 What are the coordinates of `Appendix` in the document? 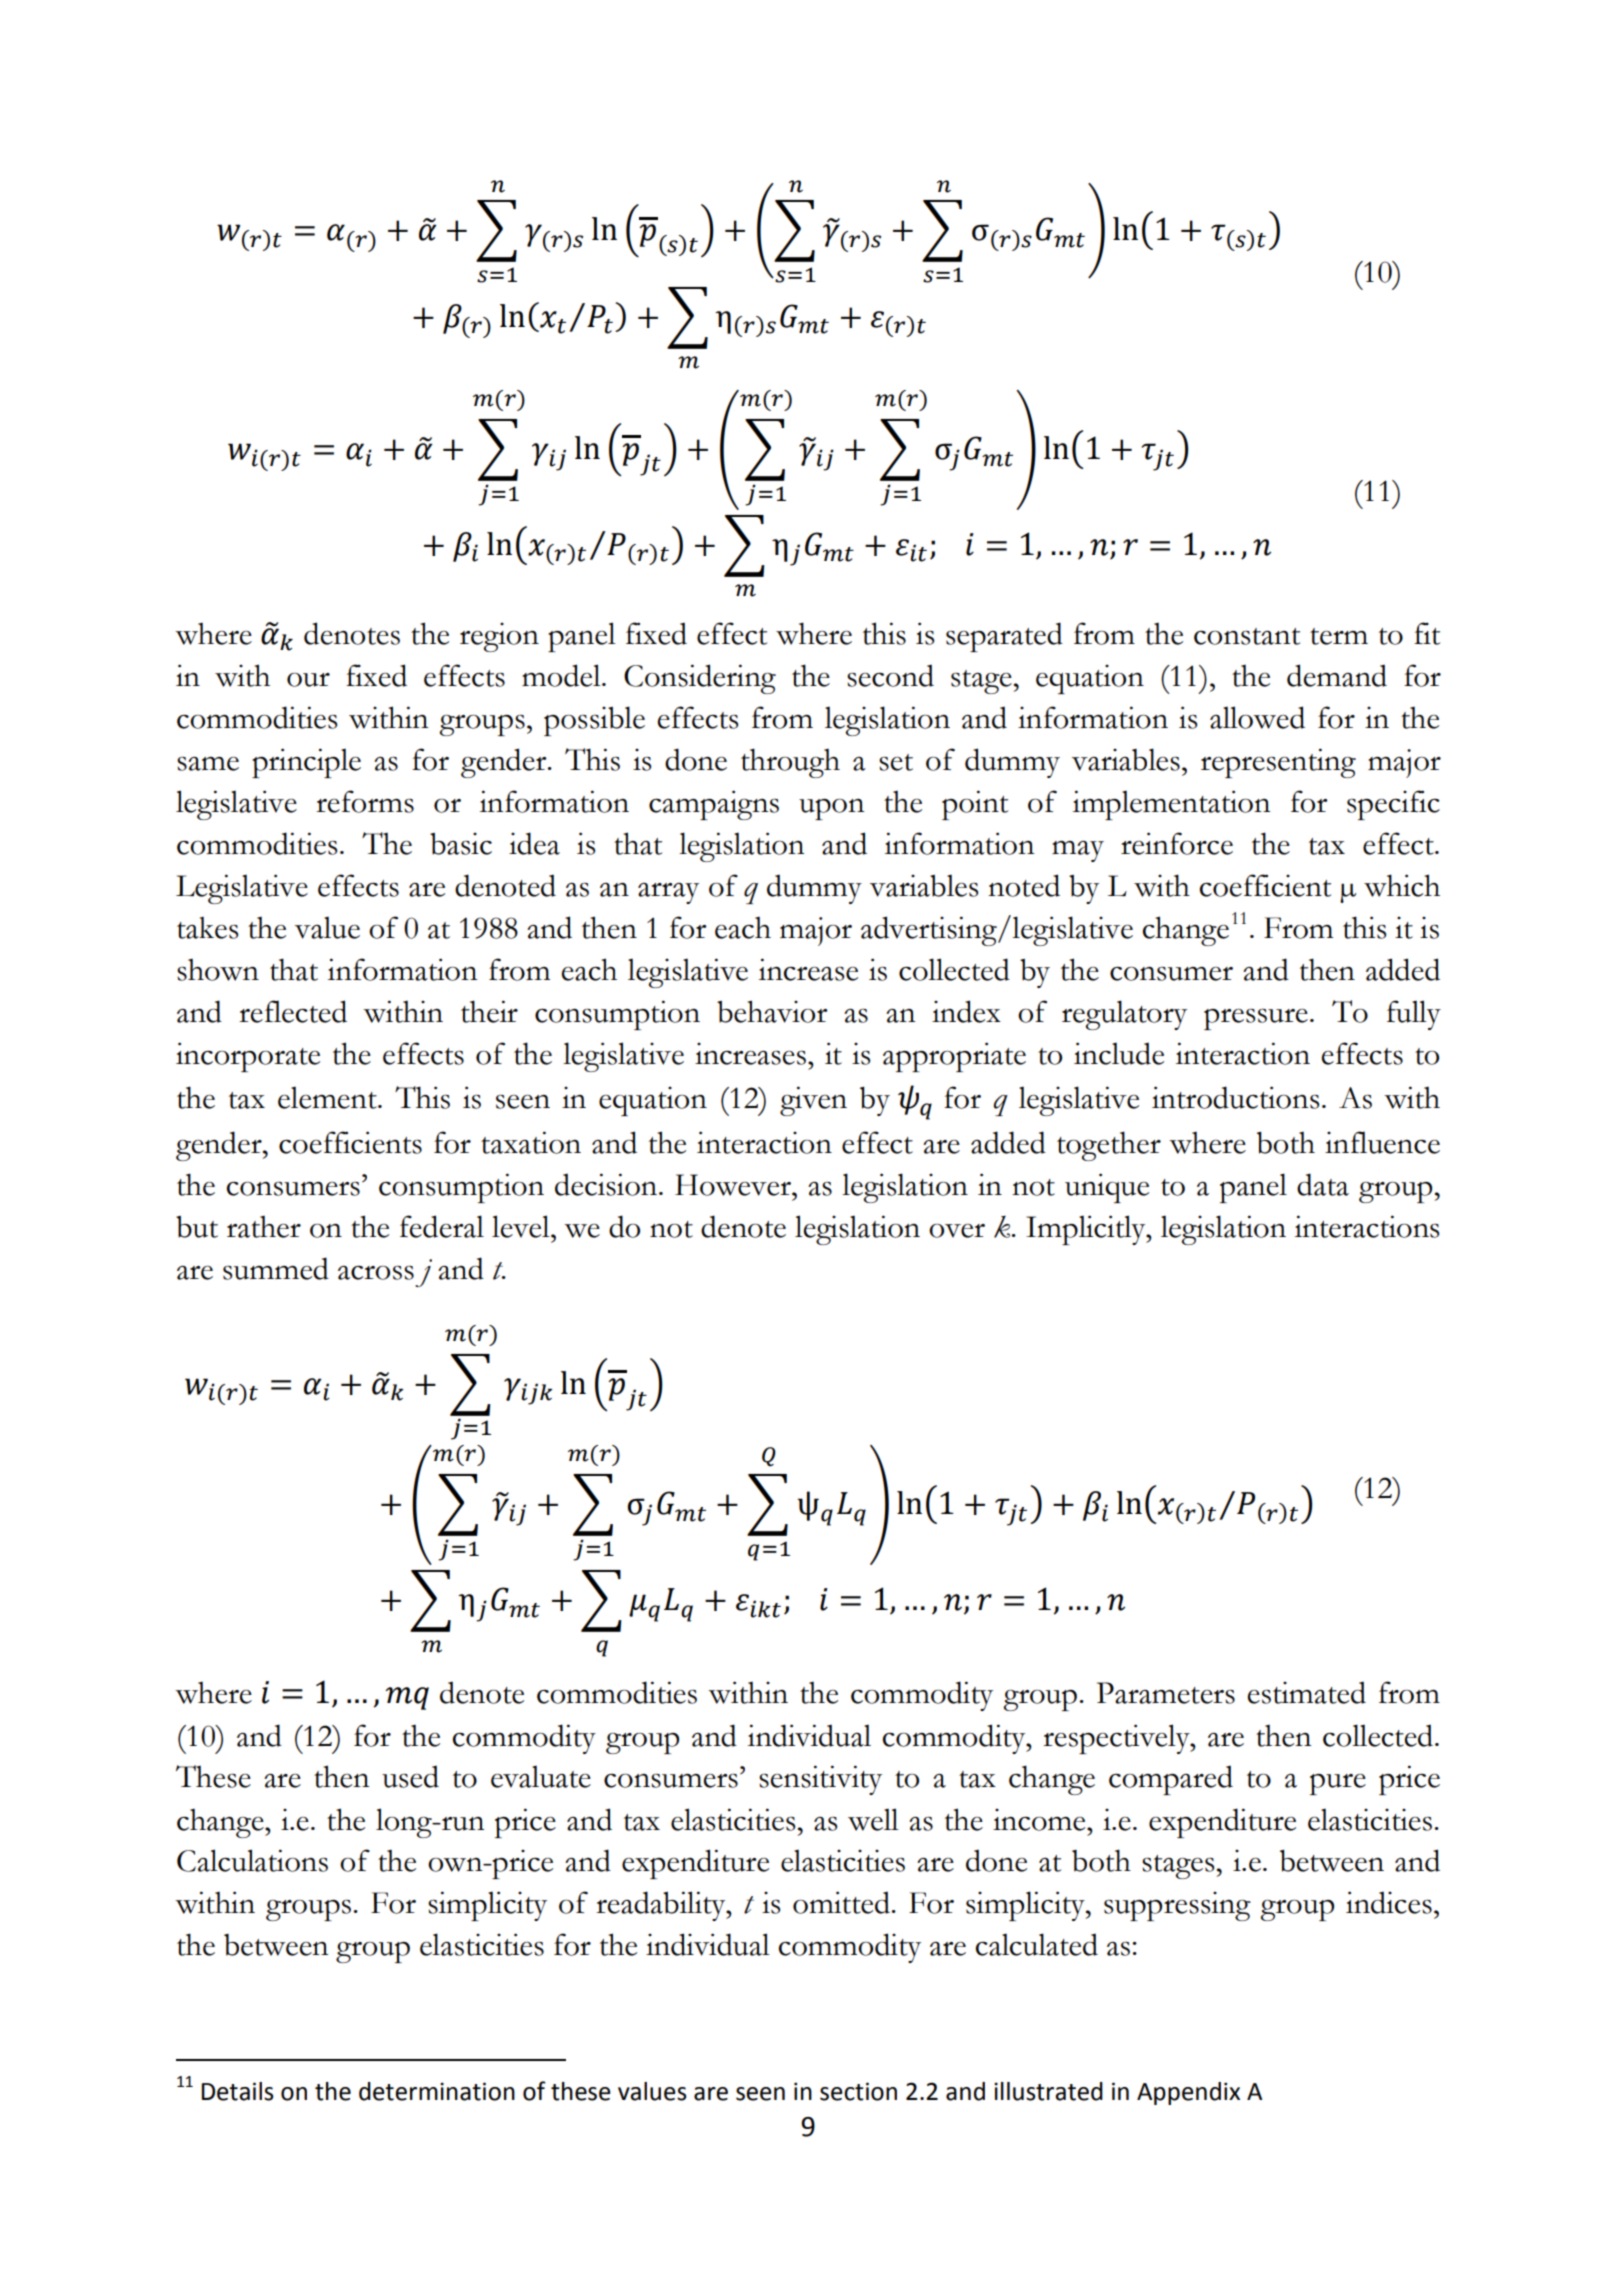 It's located at (1188, 2093).
